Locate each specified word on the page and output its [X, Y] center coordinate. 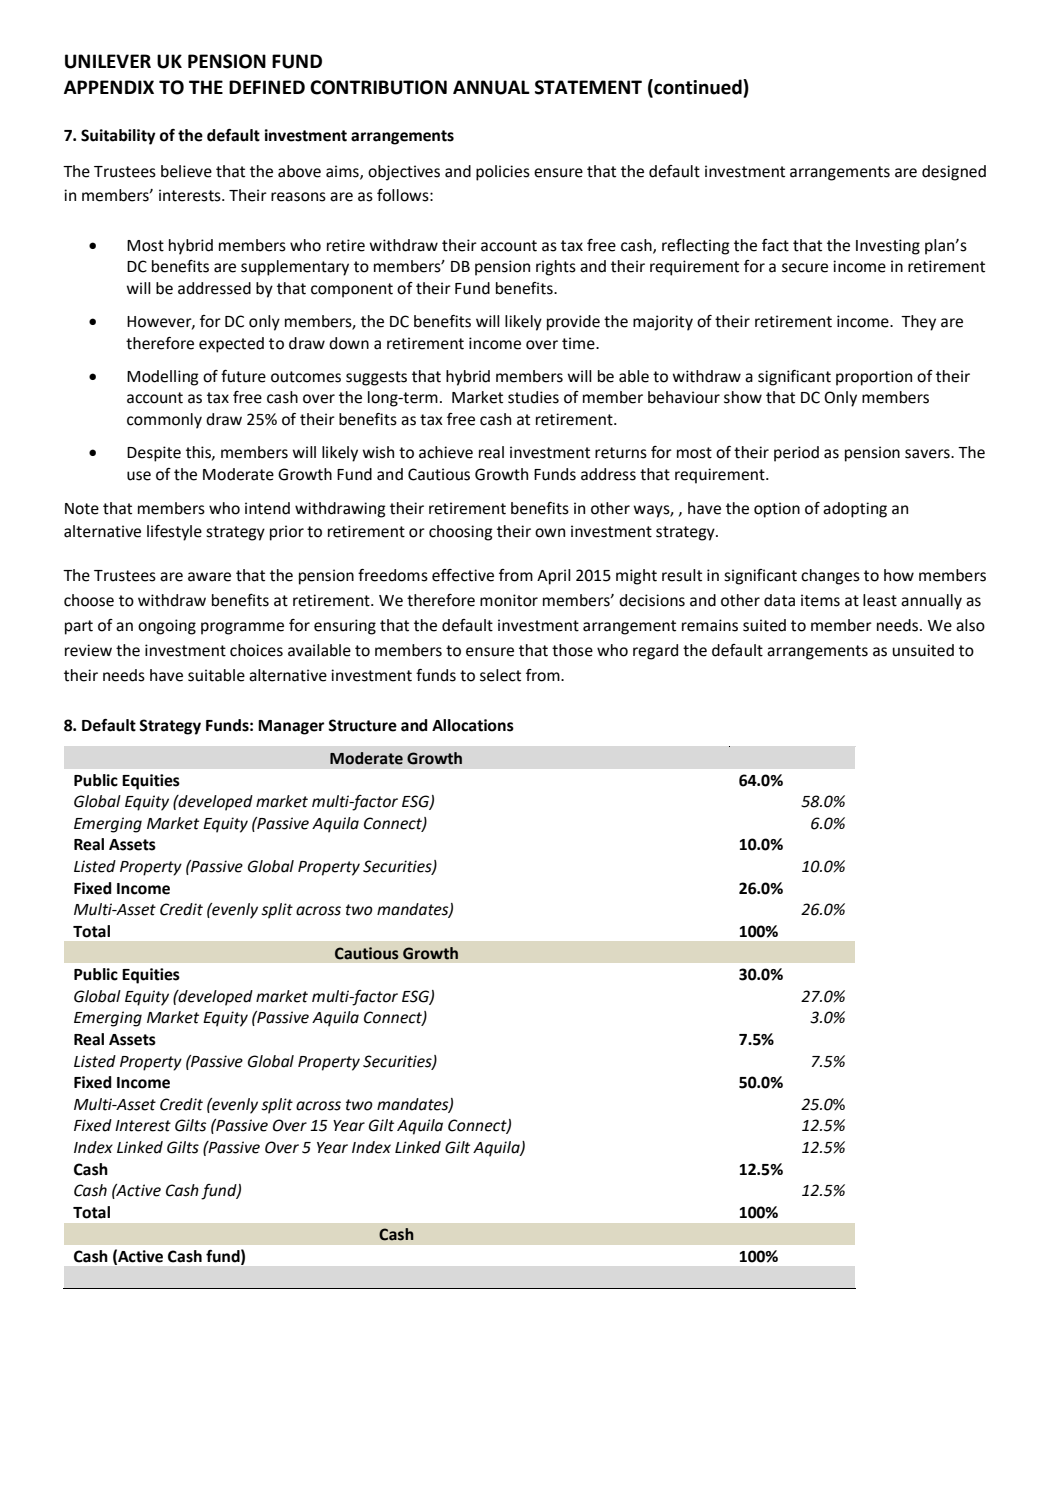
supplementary [295, 268]
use [139, 476]
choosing [461, 533]
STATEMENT [588, 87]
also [970, 625]
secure [805, 268]
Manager [291, 727]
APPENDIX [109, 87]
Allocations [473, 725]
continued [698, 88]
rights [556, 268]
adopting [855, 510]
